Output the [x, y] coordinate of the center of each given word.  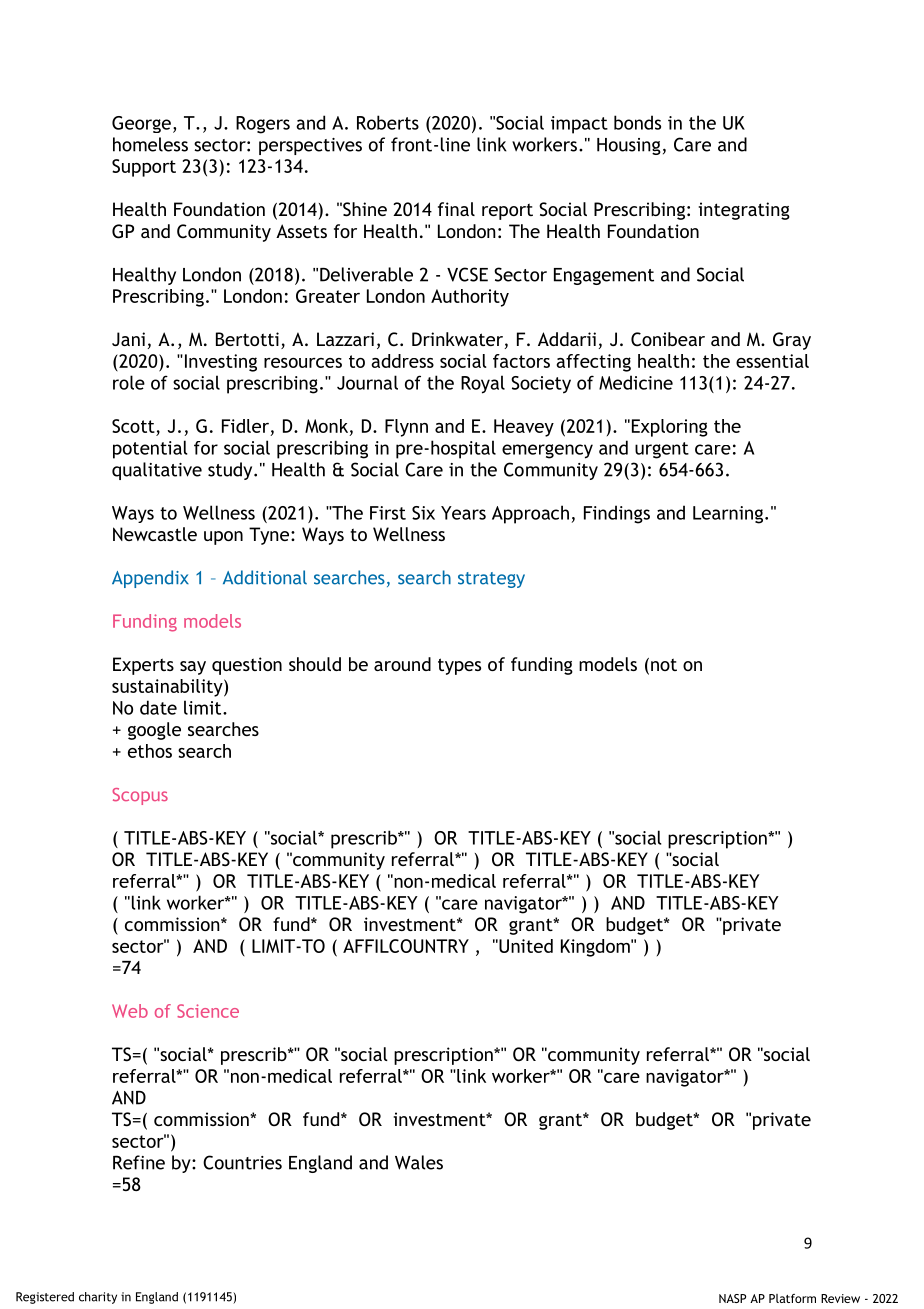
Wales [419, 1162]
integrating [744, 211]
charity [98, 1298]
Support [144, 168]
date [158, 707]
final [456, 209]
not [664, 664]
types [459, 666]
